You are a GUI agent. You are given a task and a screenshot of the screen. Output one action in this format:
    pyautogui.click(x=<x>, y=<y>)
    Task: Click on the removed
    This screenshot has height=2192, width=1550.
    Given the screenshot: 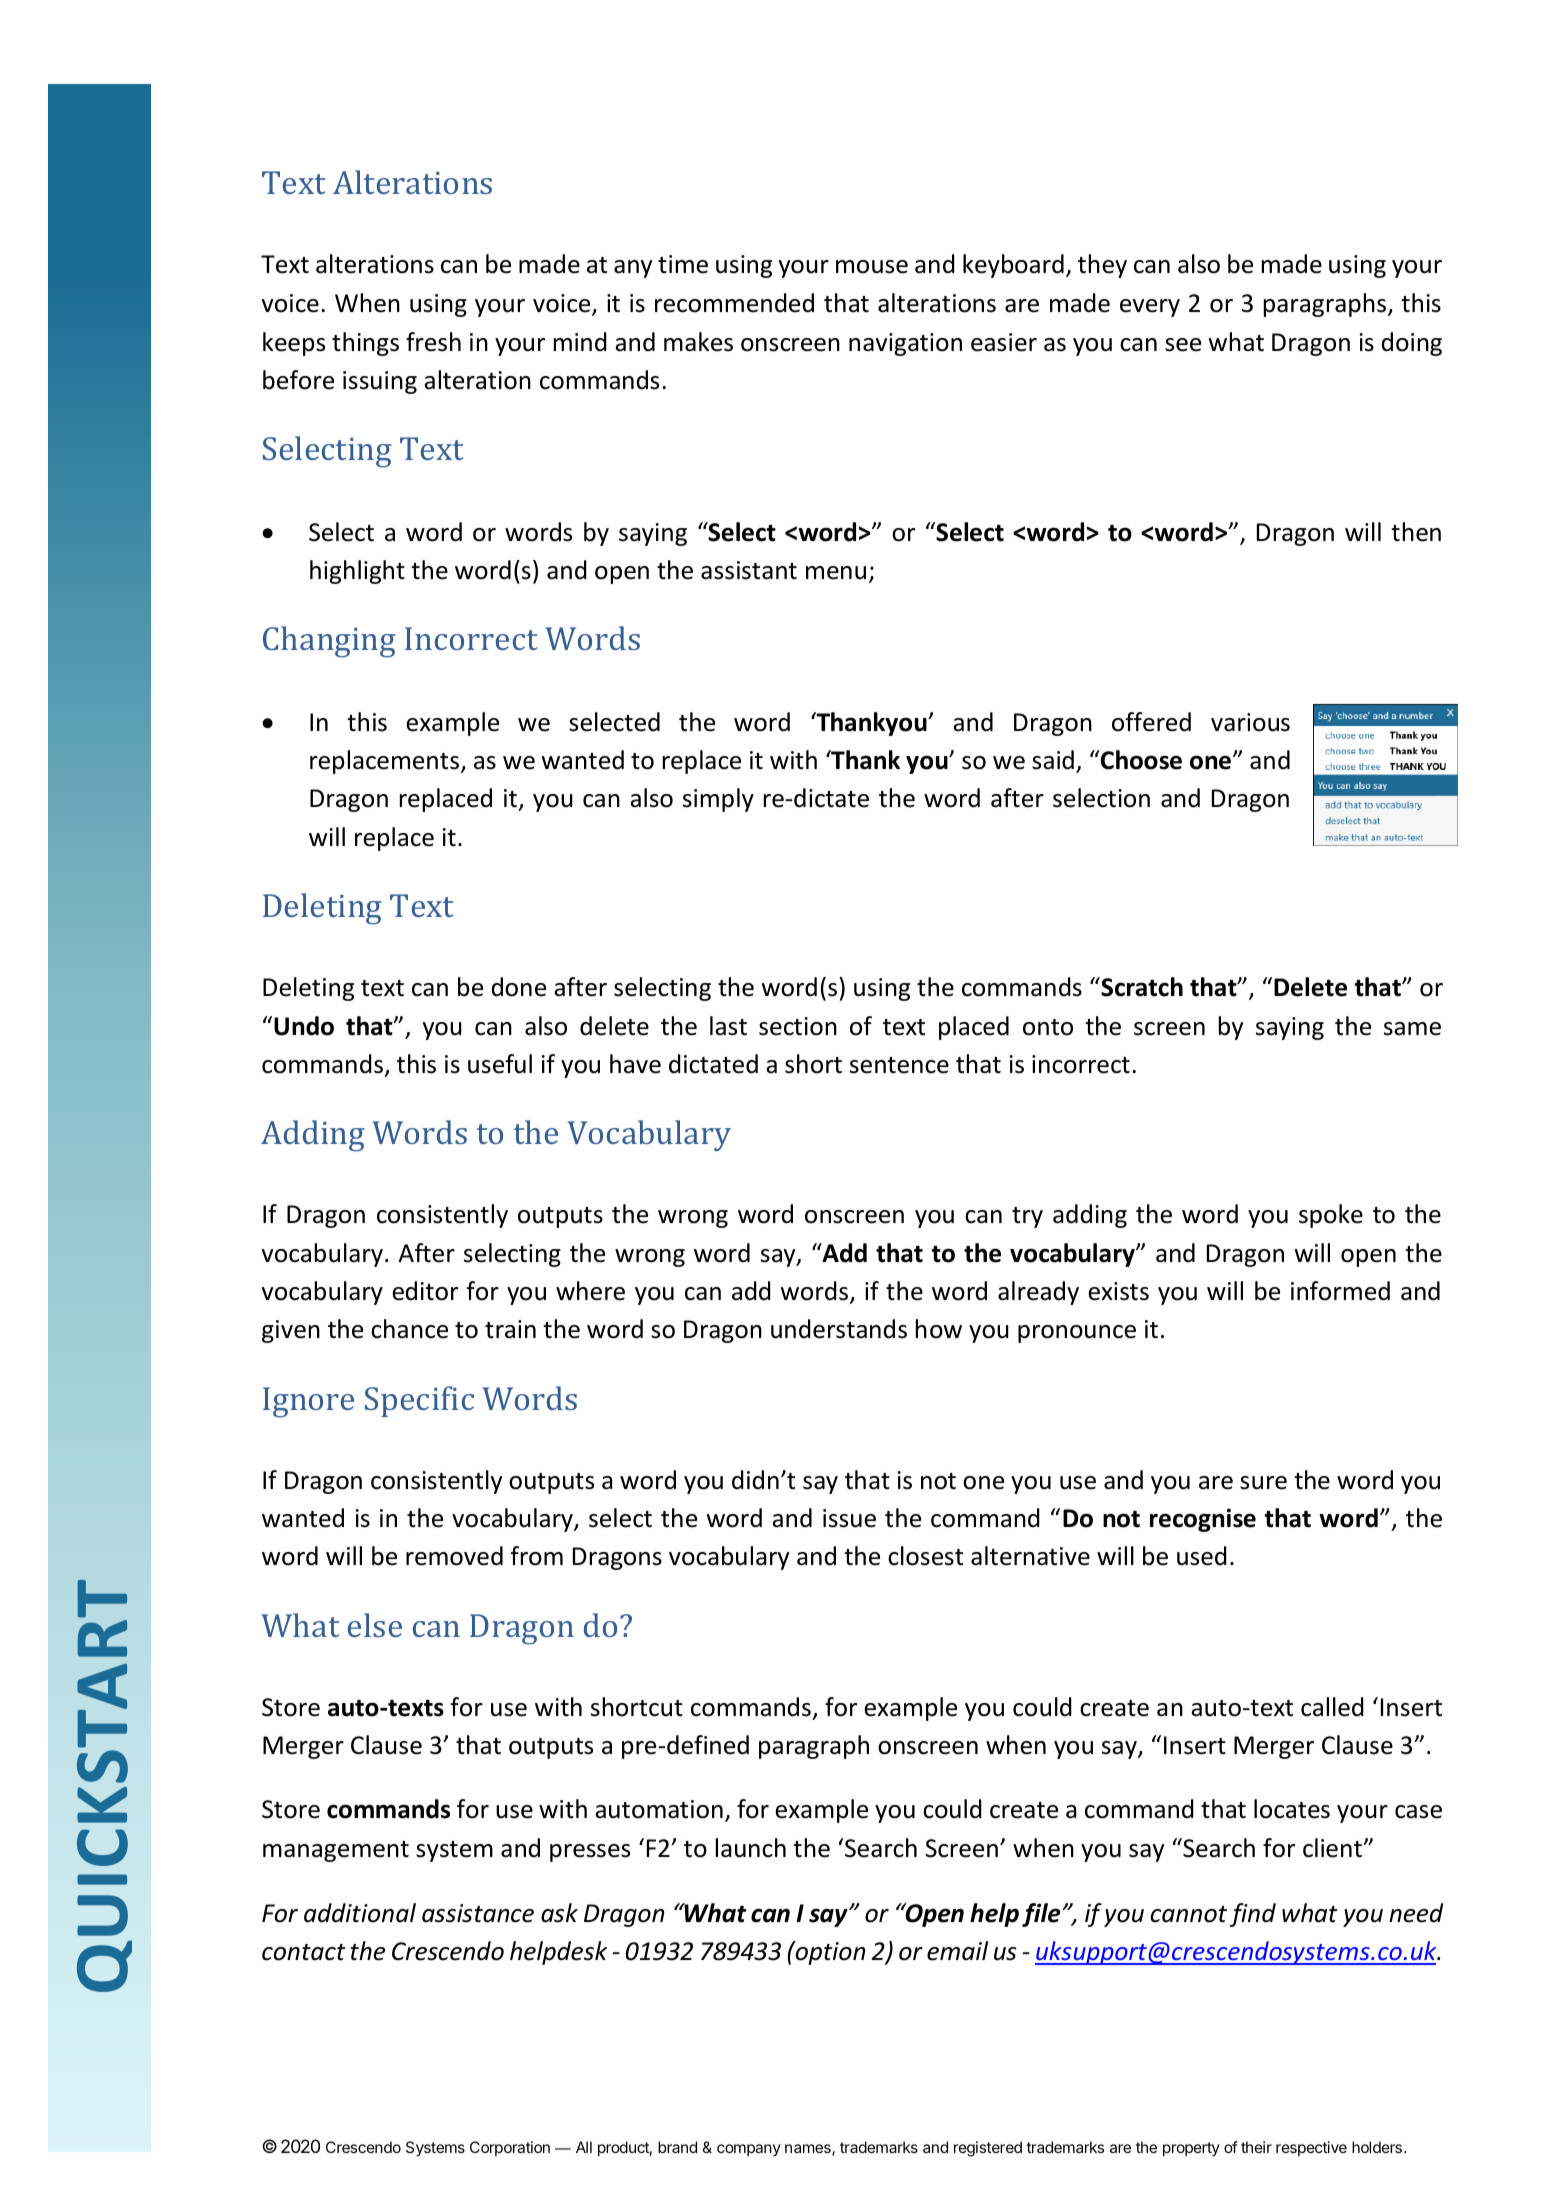 What is the action you would take?
    pyautogui.click(x=454, y=1556)
